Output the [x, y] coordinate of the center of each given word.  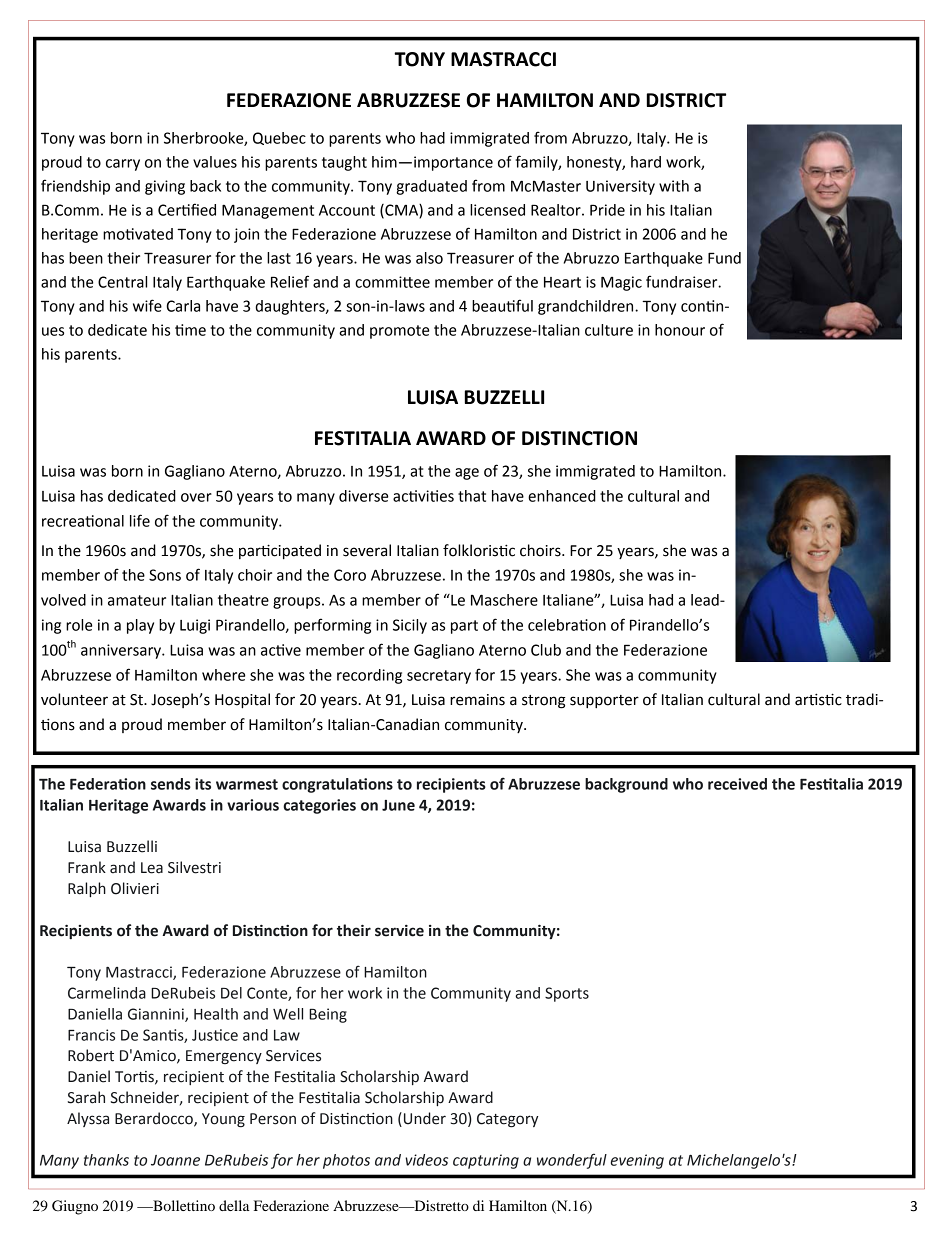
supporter [604, 701]
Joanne [175, 1160]
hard [646, 162]
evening [637, 1161]
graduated [431, 187]
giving [165, 187]
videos [426, 1160]
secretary [439, 677]
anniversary [122, 651]
